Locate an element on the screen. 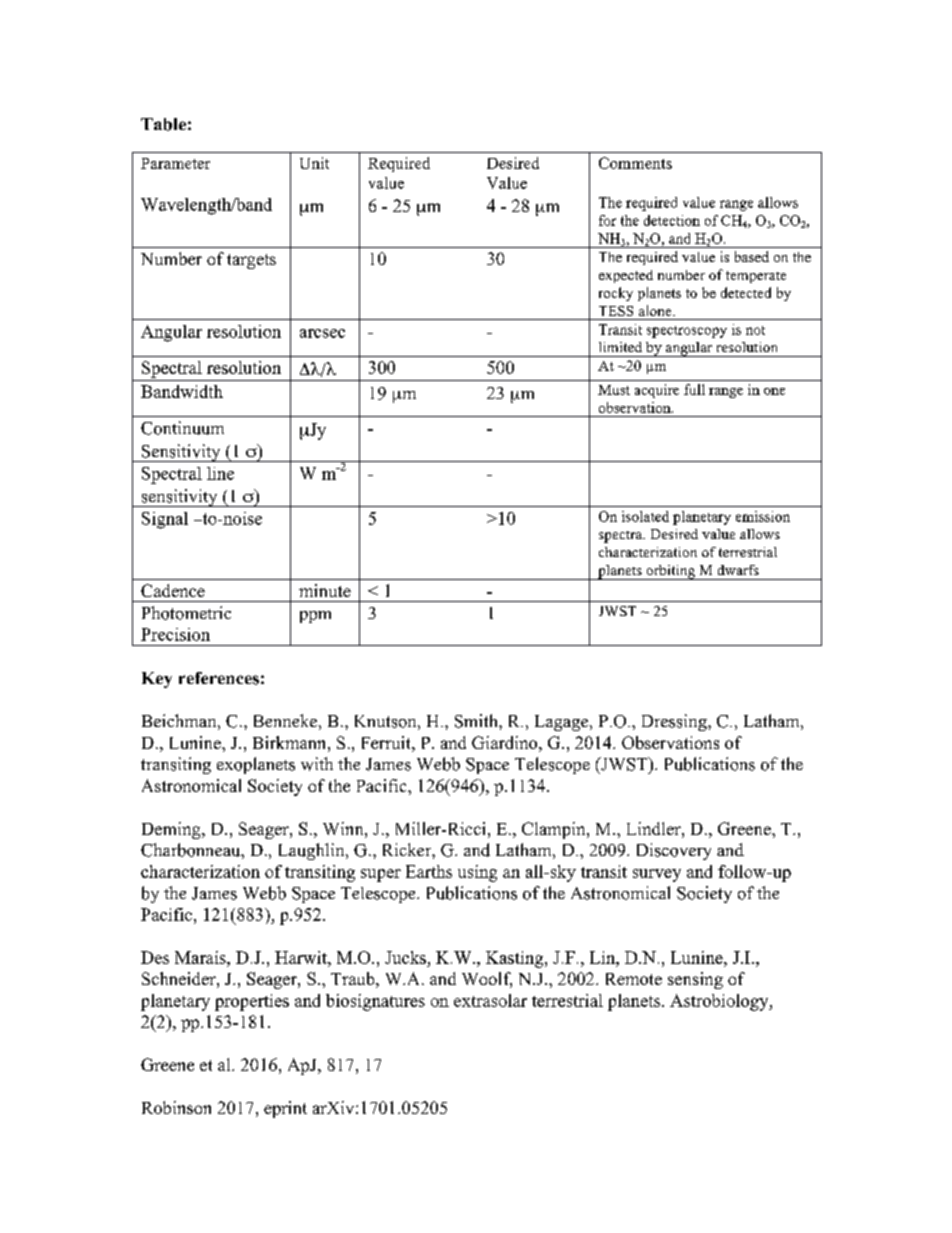 This screenshot has width=952, height=1233. Dressing is located at coordinates (675, 722).
